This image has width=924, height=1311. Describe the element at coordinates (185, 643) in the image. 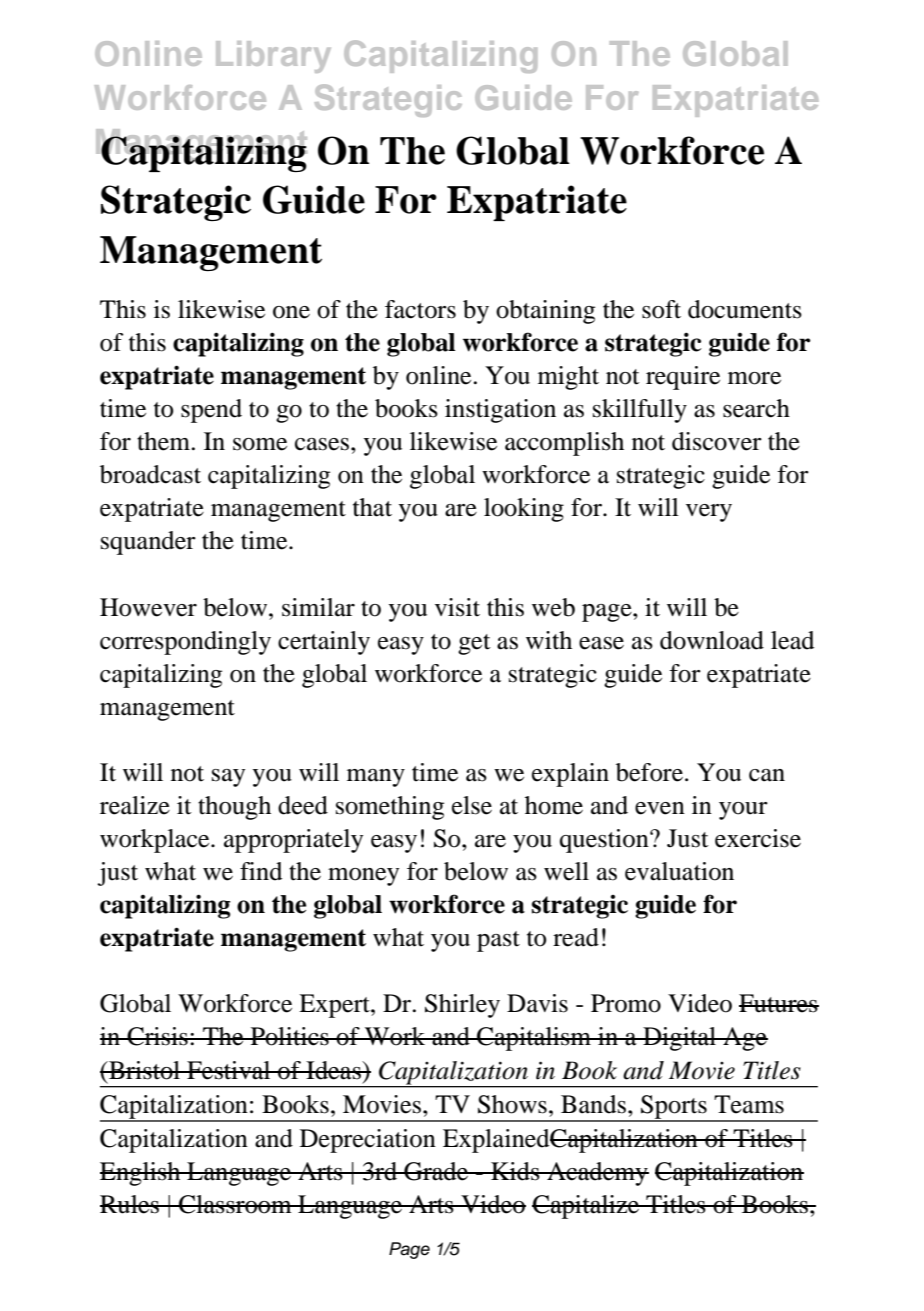

I see `correspondingly` at that location.
